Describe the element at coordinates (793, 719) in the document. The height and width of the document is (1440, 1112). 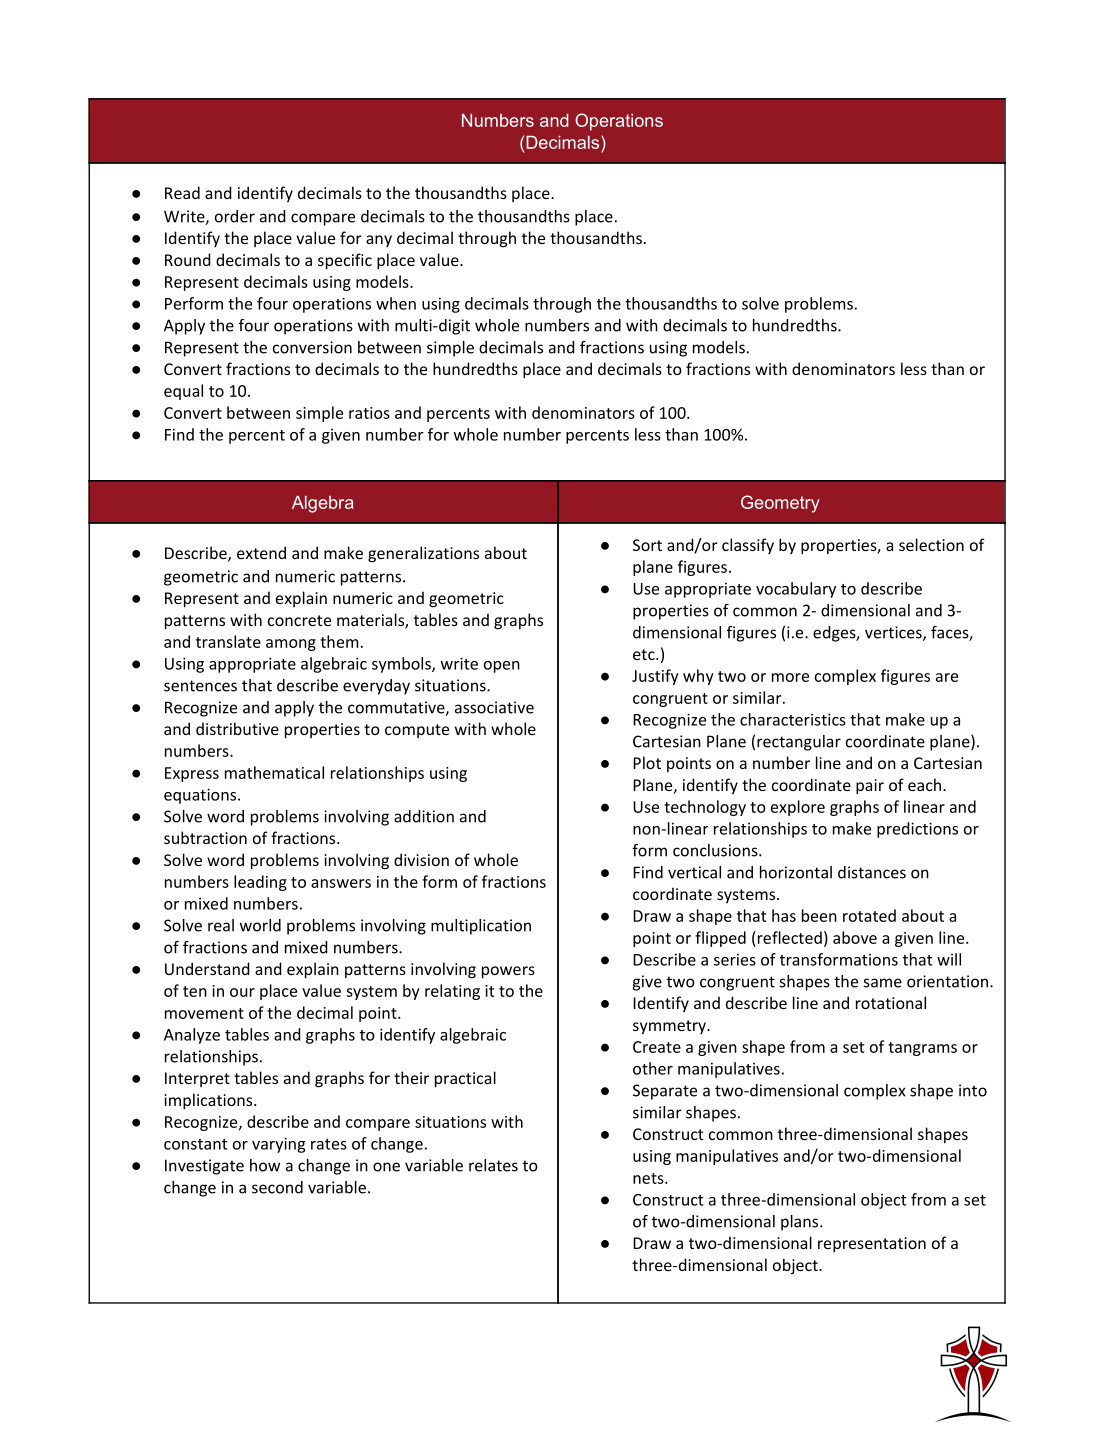
I see `characteristics` at that location.
